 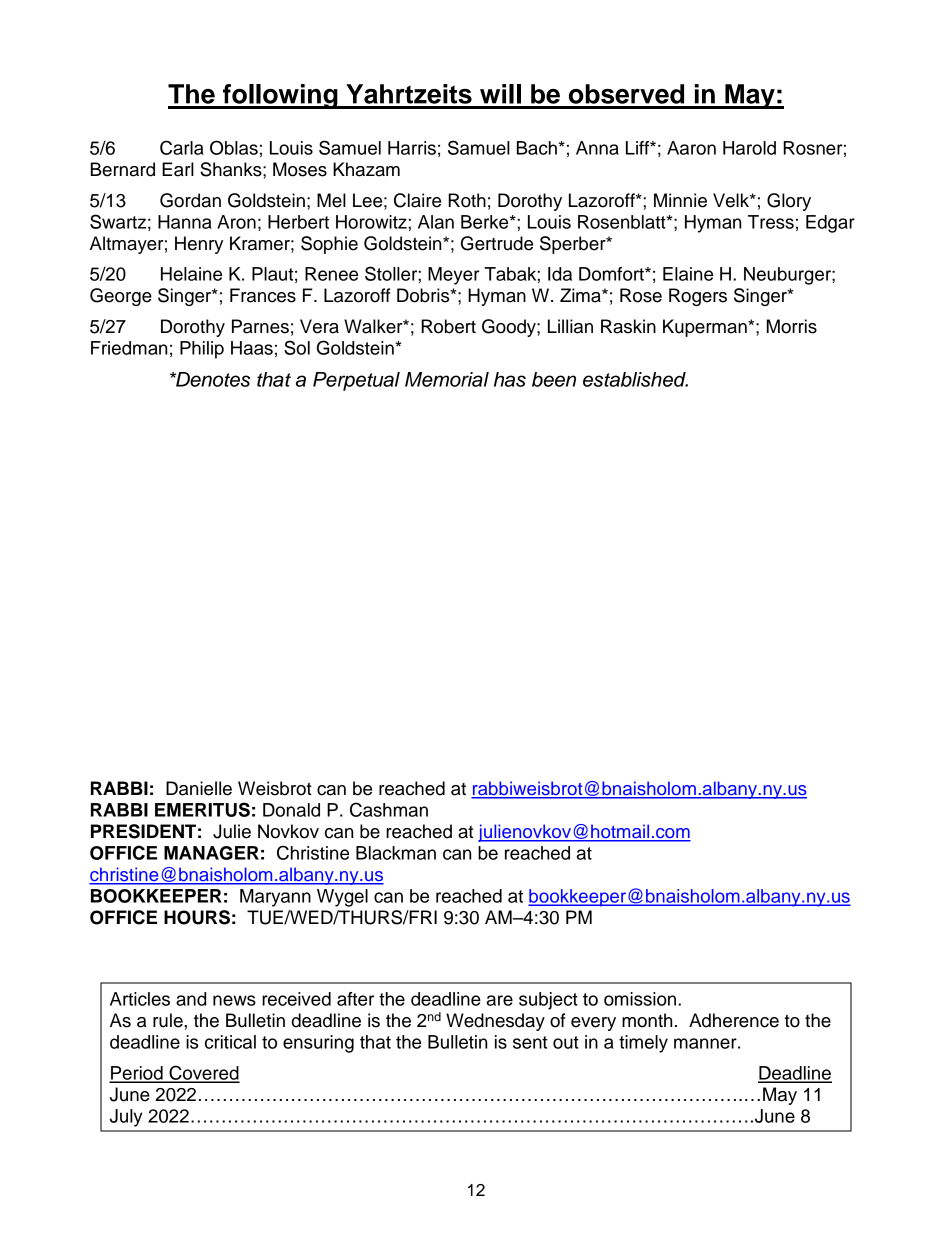 What do you see at coordinates (202, 350) in the document?
I see `Philip` at bounding box center [202, 350].
